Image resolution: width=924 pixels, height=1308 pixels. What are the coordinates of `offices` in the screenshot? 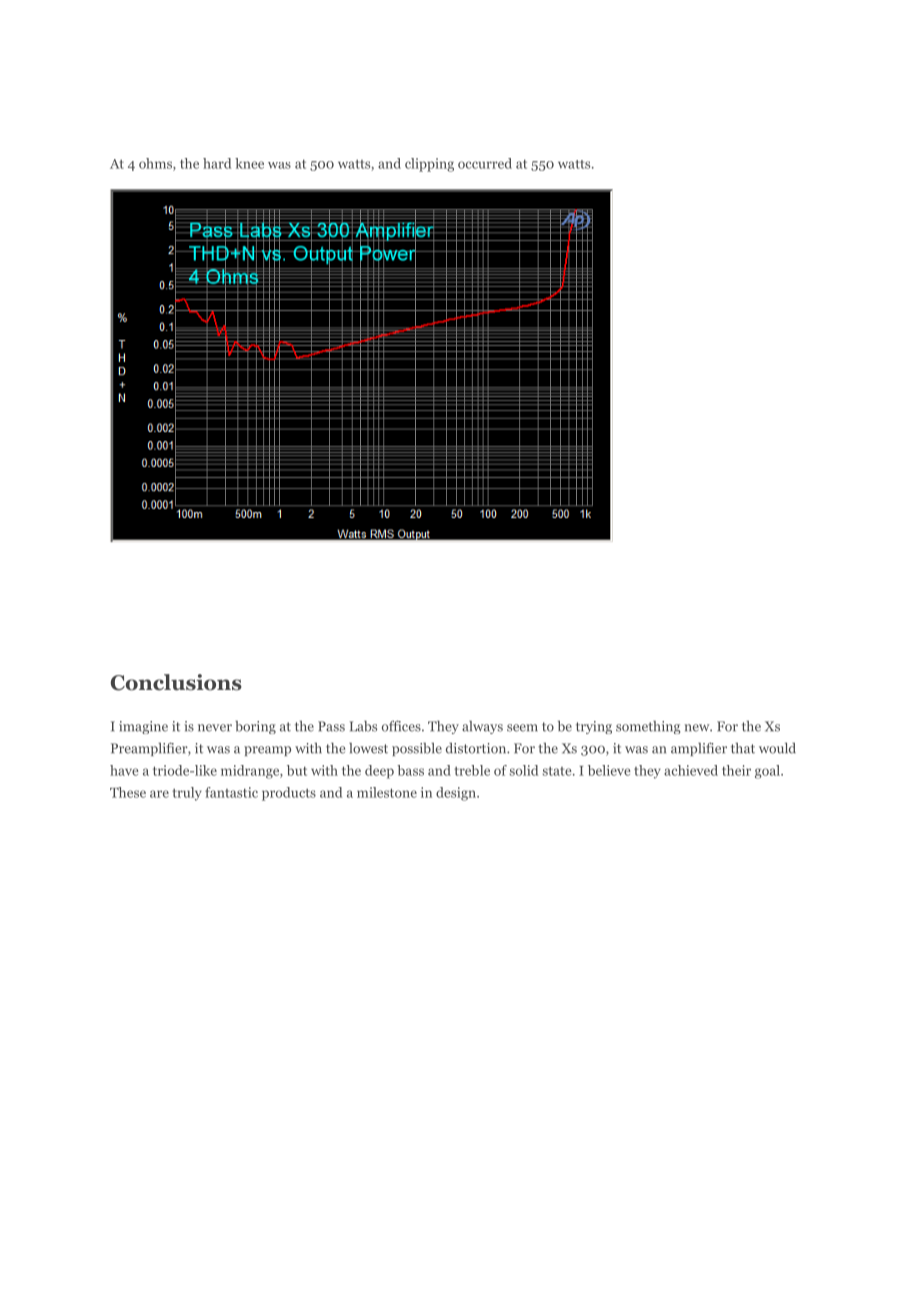 It's located at (402, 726).
